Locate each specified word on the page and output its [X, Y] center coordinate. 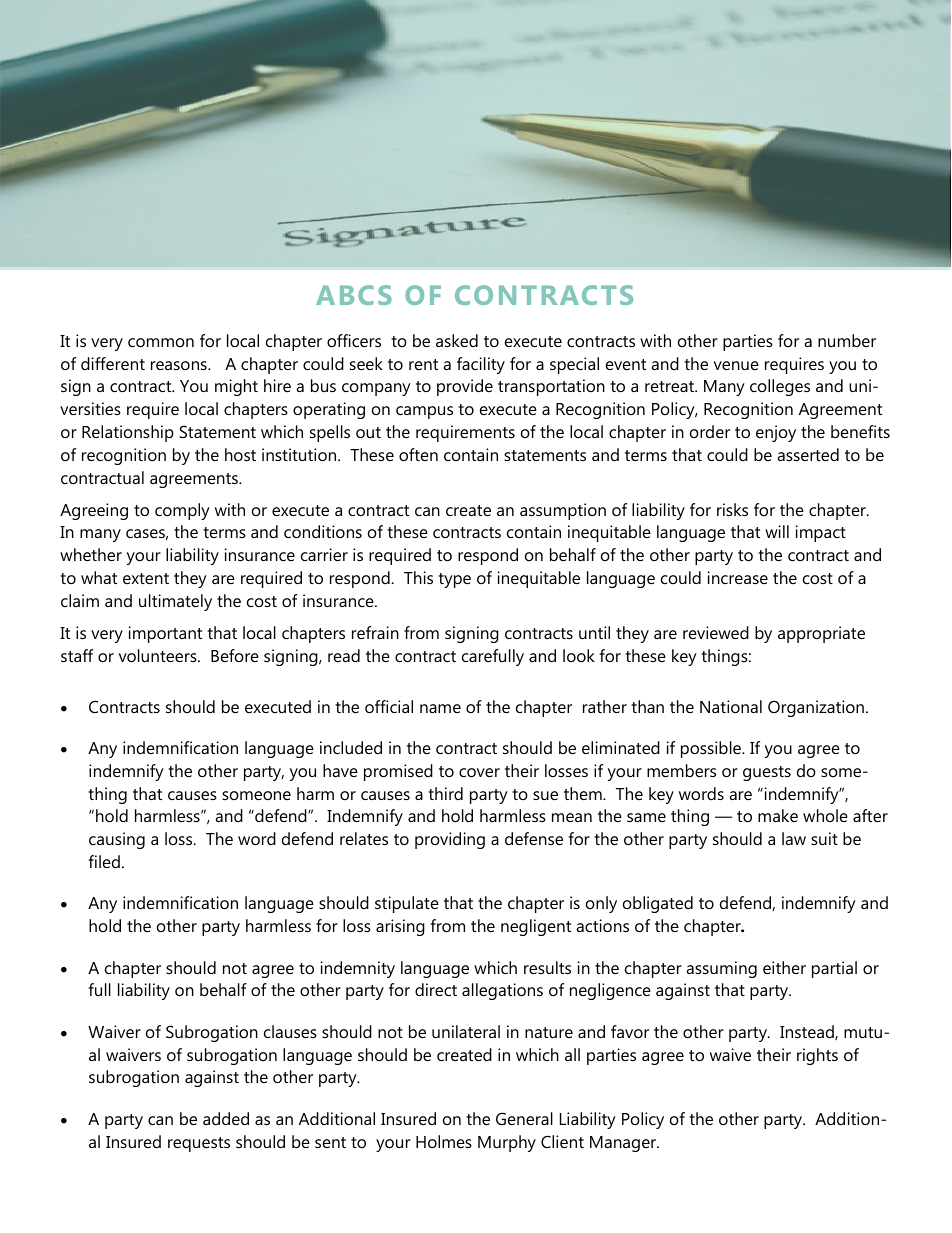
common [161, 342]
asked [457, 340]
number [847, 340]
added [226, 1118]
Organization [816, 708]
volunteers [159, 655]
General [524, 1118]
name [440, 708]
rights [817, 1056]
